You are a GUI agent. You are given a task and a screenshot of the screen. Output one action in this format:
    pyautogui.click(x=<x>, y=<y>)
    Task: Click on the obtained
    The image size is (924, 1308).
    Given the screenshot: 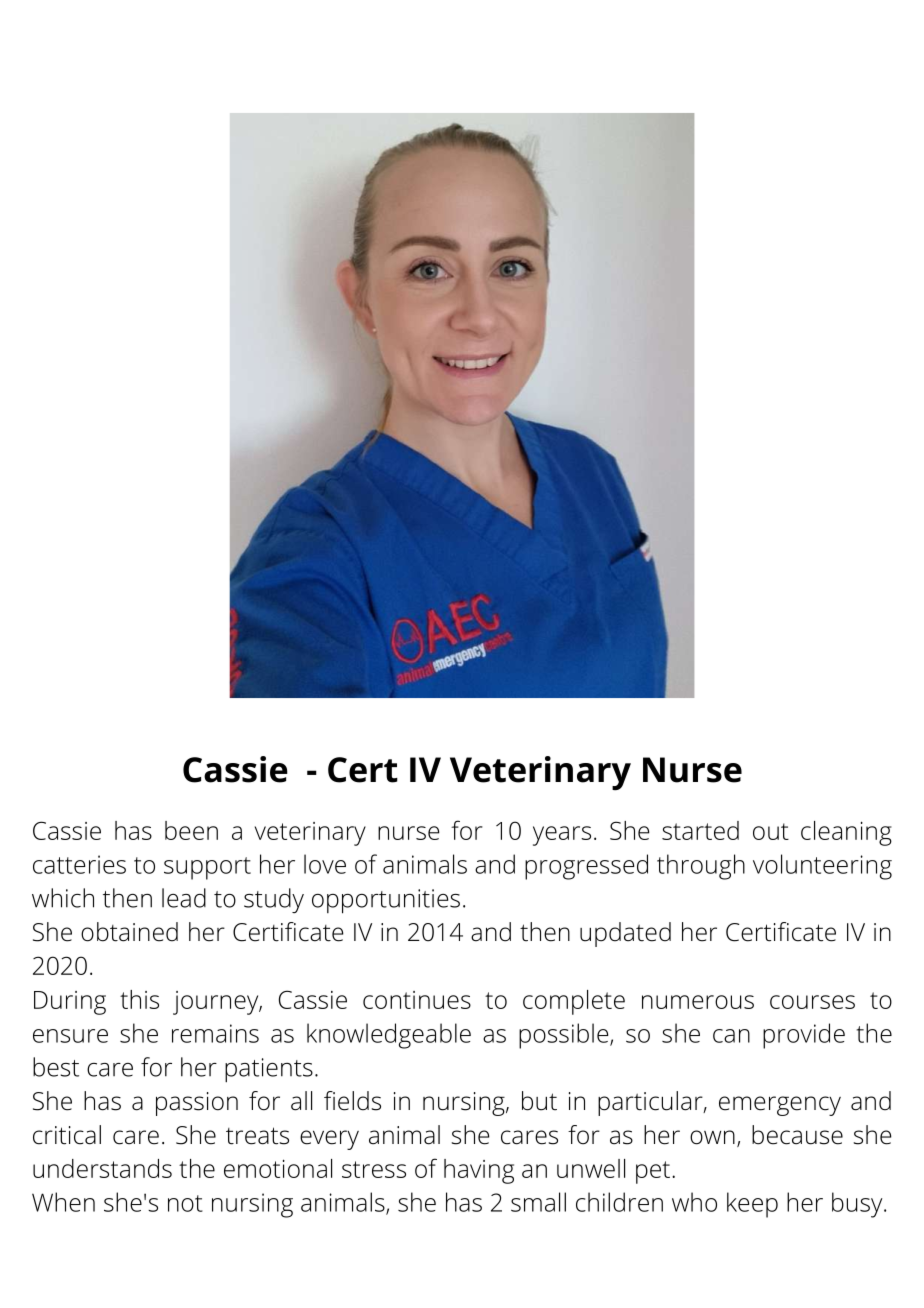 What is the action you would take?
    pyautogui.click(x=129, y=932)
